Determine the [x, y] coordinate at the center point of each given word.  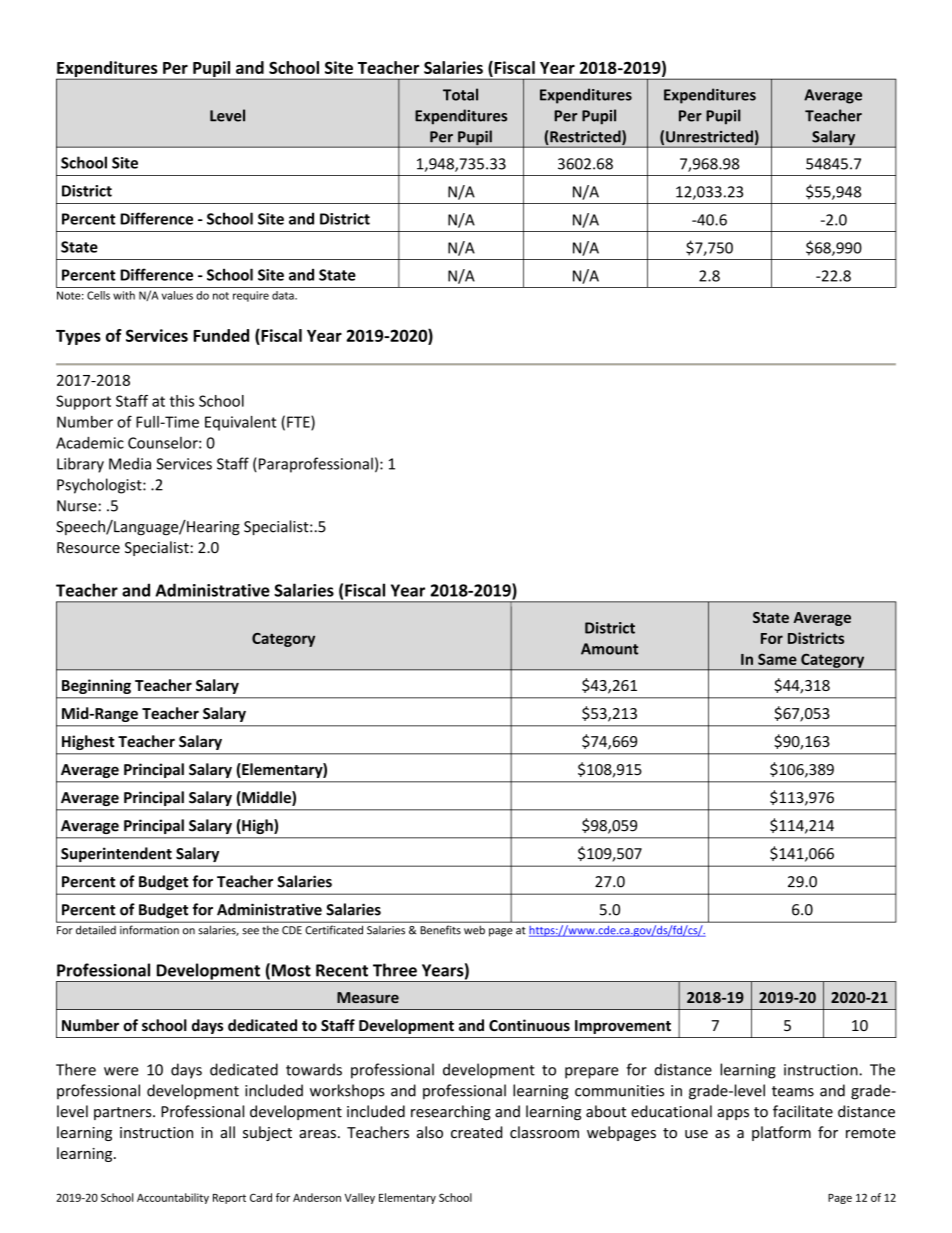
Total [460, 94]
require [251, 296]
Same [777, 659]
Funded [221, 335]
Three [395, 970]
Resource [88, 548]
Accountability [173, 1198]
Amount [609, 649]
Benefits [441, 929]
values [177, 295]
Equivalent [240, 423]
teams [793, 1091]
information [149, 929]
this [182, 401]
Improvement [623, 1027]
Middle [266, 798]
